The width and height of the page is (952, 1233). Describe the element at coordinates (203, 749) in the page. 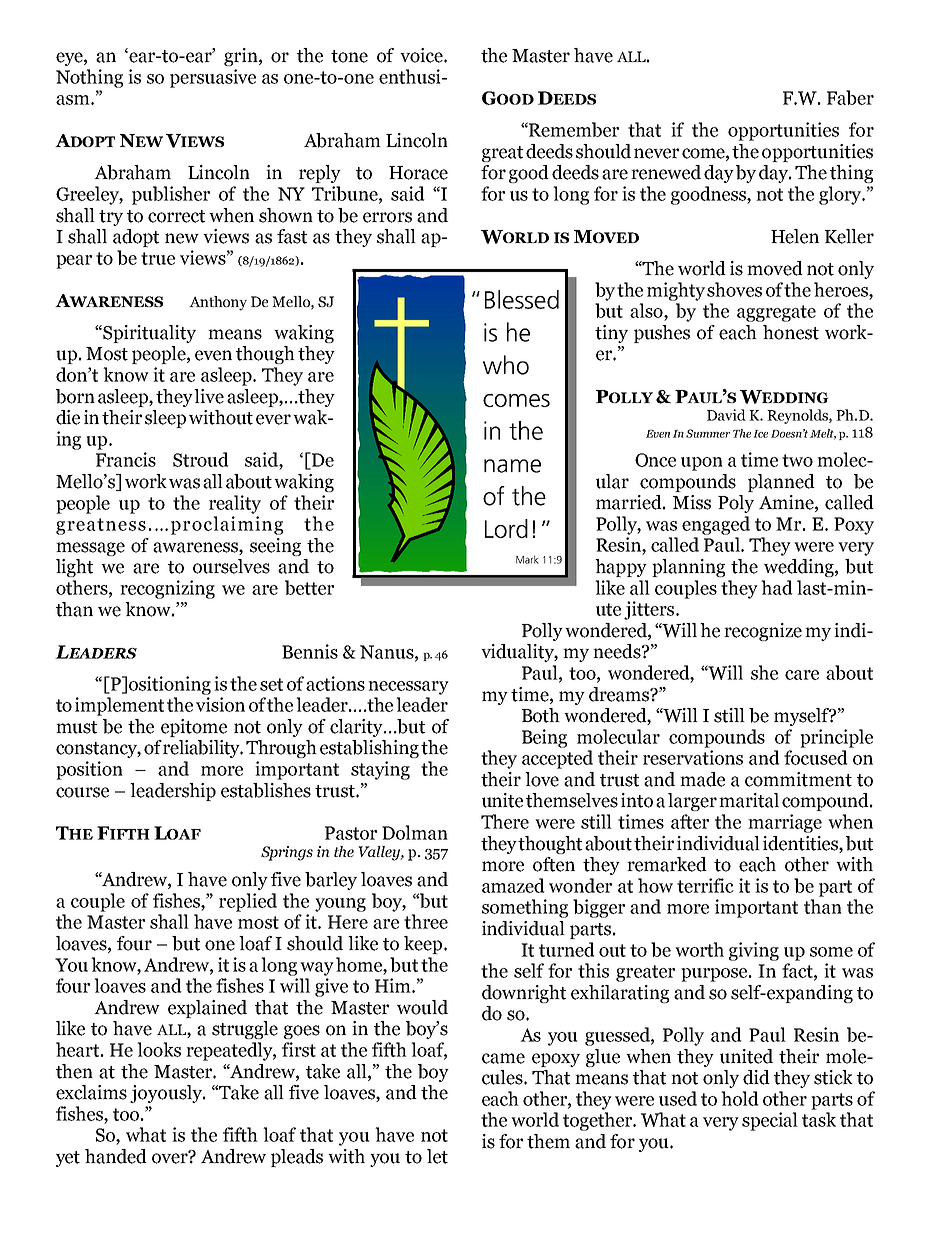

I see `reliability` at that location.
